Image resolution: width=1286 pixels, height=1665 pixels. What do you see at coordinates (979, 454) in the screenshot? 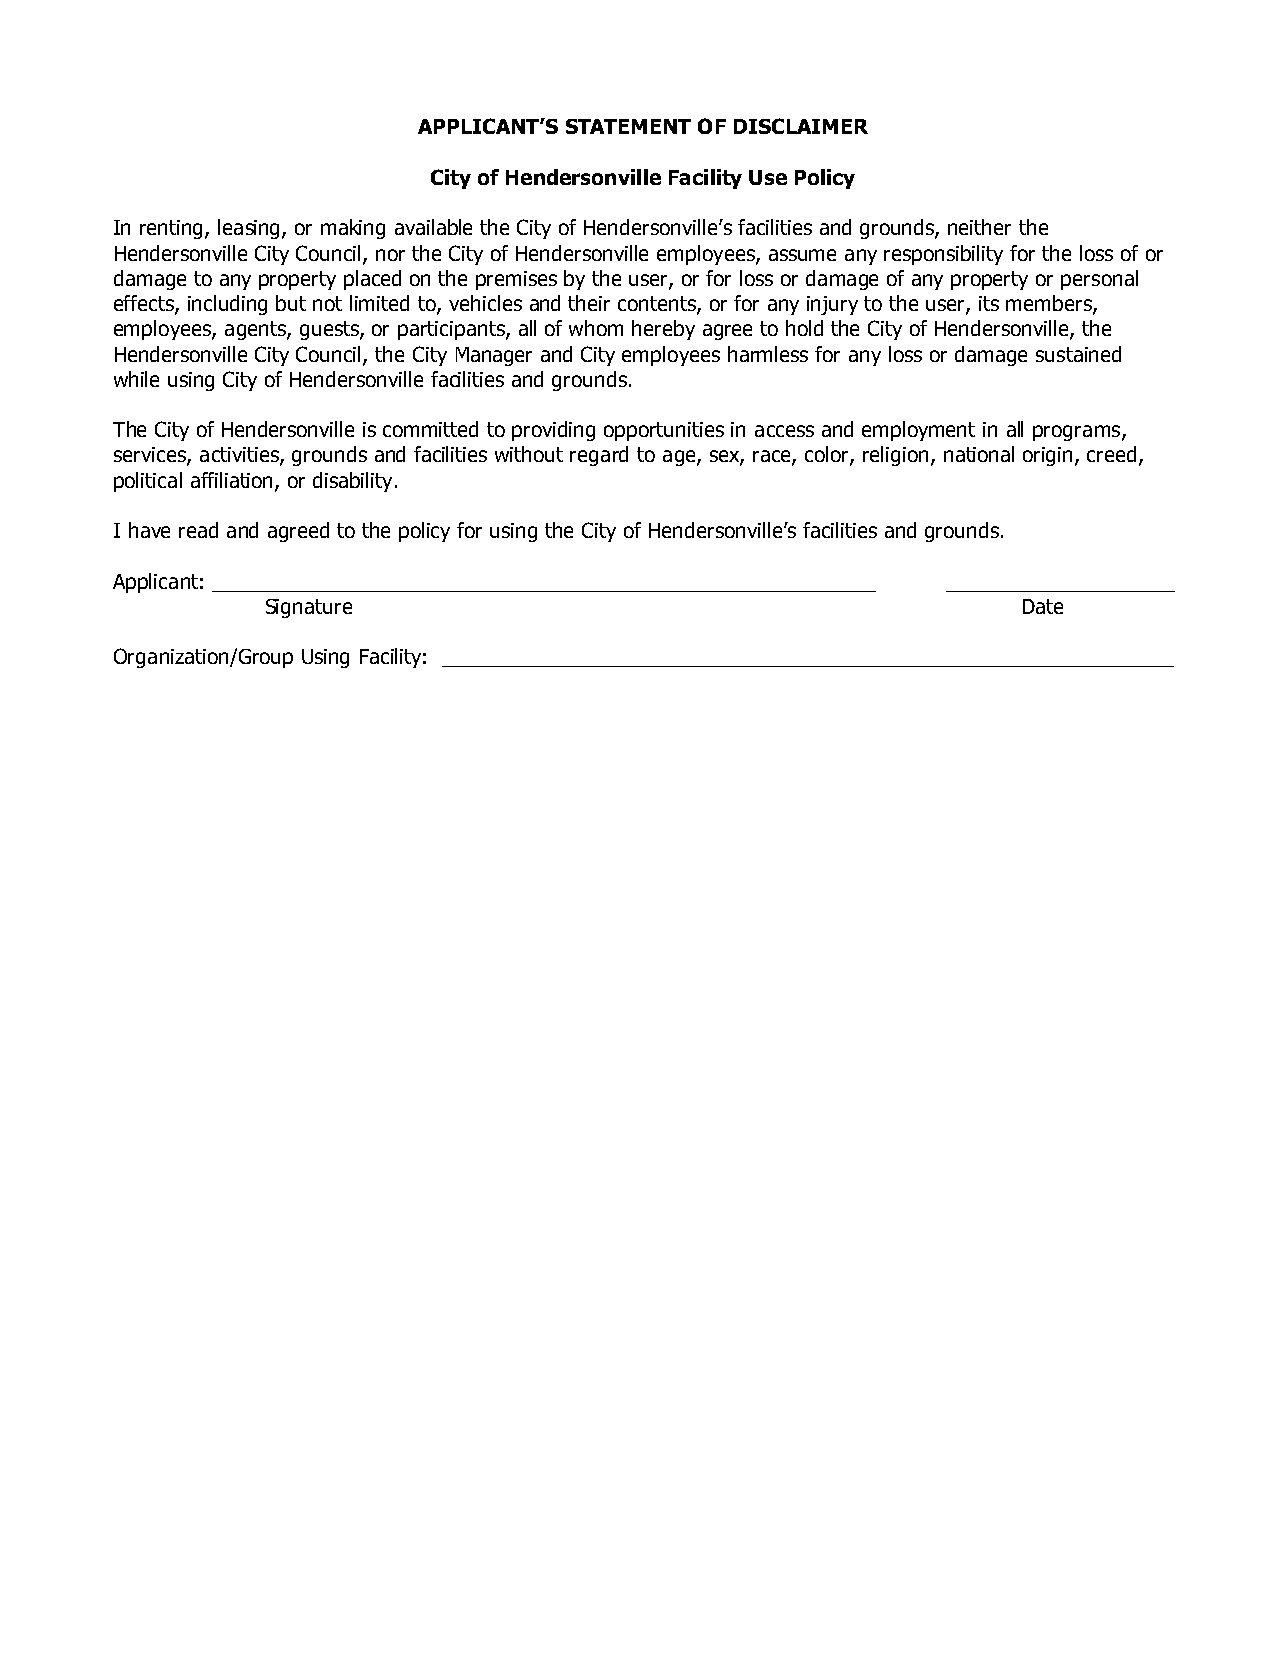
I see `national` at bounding box center [979, 454].
